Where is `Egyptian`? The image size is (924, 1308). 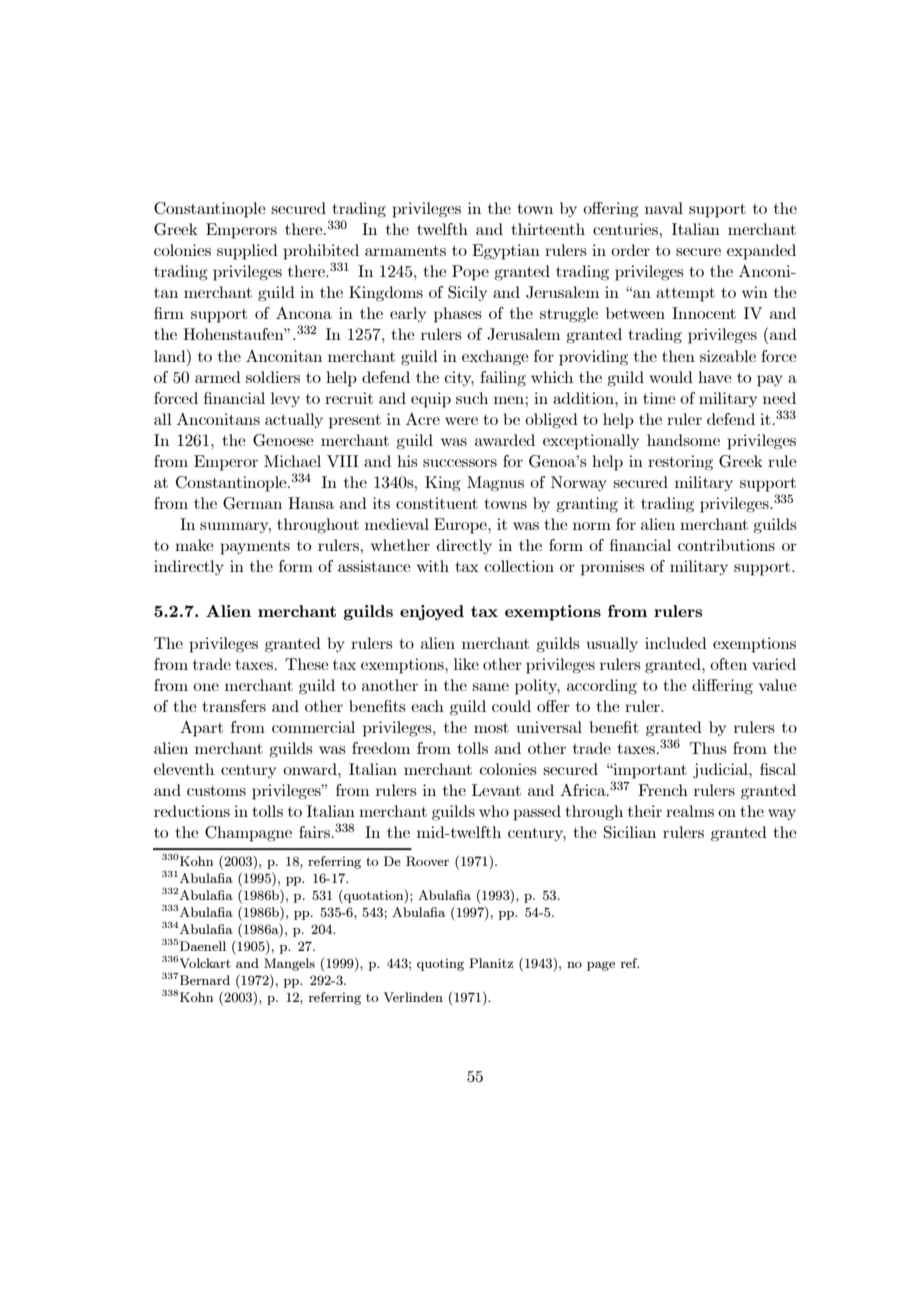
Egyptian is located at coordinates (506, 252).
